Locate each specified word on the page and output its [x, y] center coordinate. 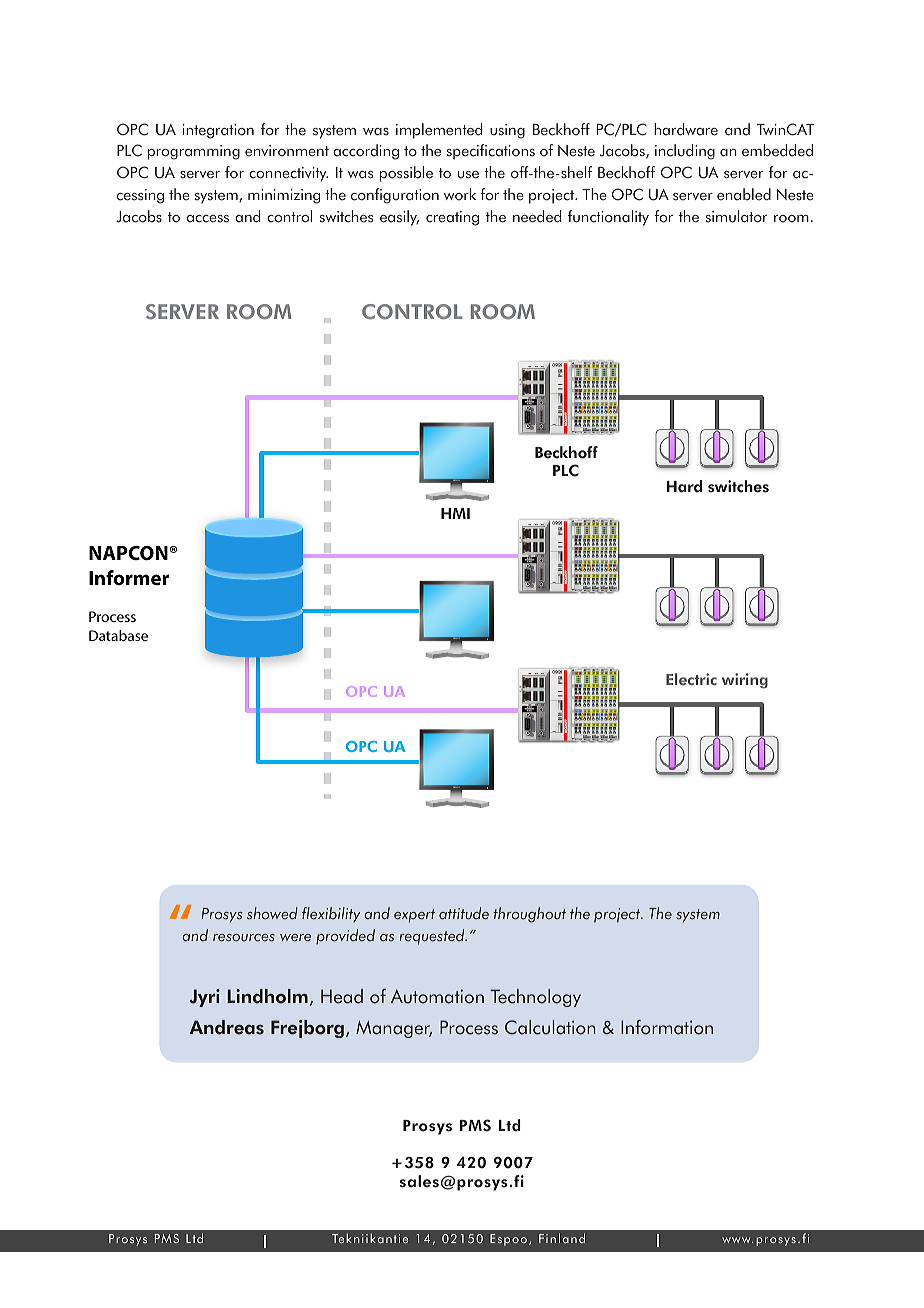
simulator [736, 216]
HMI [455, 513]
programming [194, 152]
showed [272, 913]
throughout [529, 915]
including [685, 152]
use [468, 175]
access [208, 219]
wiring [745, 681]
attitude [464, 913]
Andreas [227, 1027]
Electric [691, 679]
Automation [437, 996]
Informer [129, 577]
